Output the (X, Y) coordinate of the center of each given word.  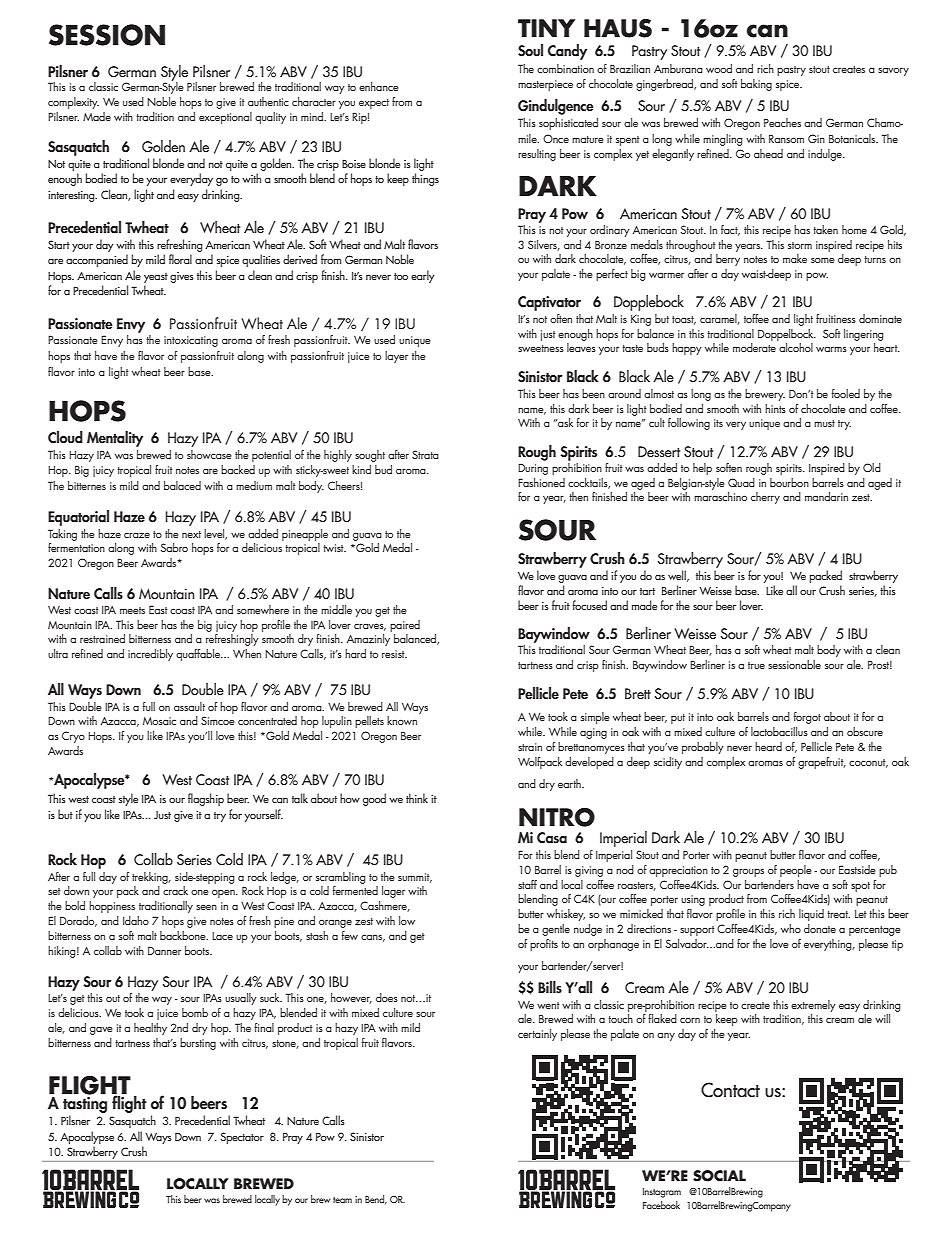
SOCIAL (719, 1176)
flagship (206, 799)
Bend (376, 1200)
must (824, 423)
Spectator (242, 1138)
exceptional (225, 118)
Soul (530, 50)
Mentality (115, 439)
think (417, 798)
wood (719, 68)
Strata (425, 454)
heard (768, 746)
